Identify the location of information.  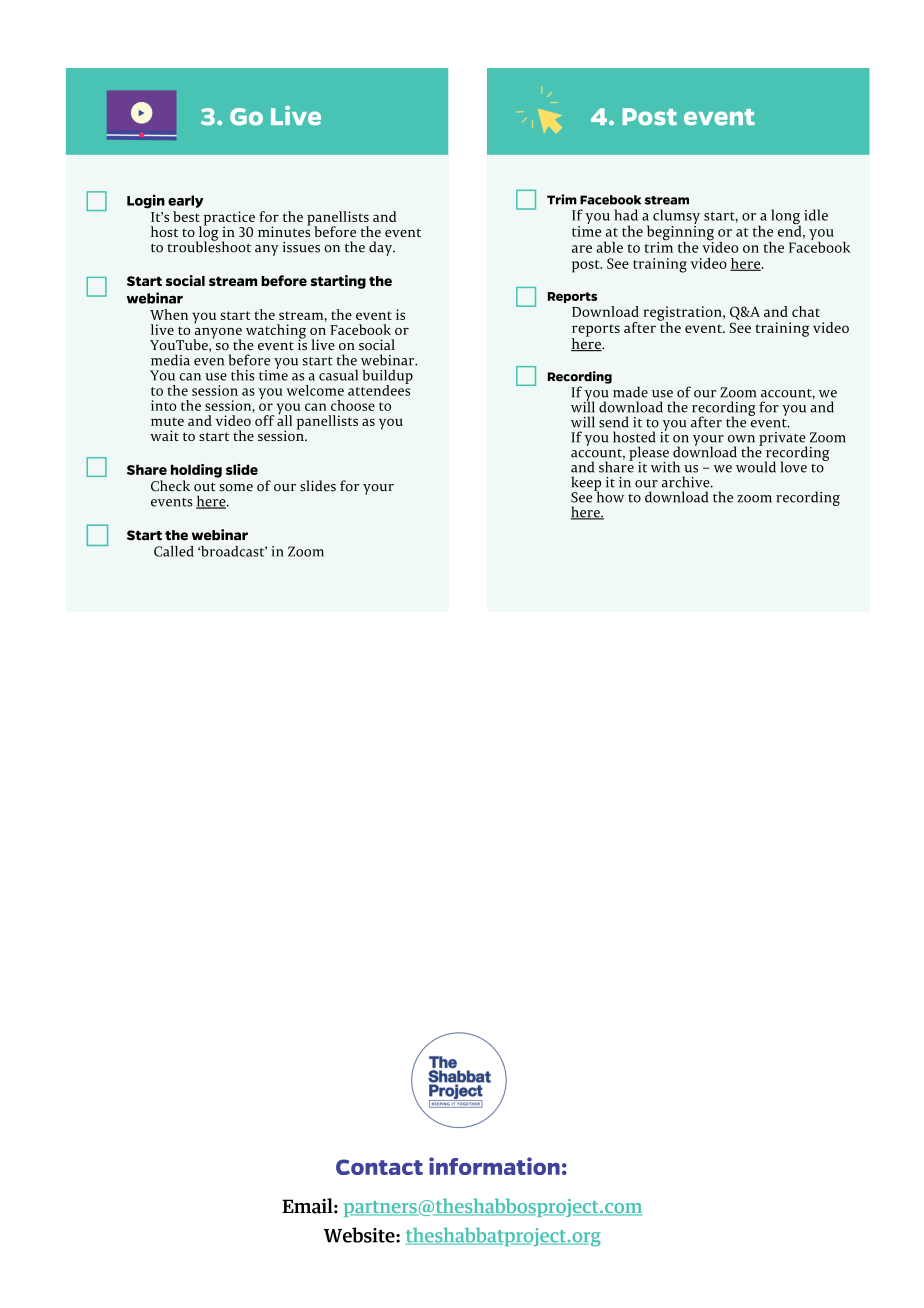
(494, 1166).
